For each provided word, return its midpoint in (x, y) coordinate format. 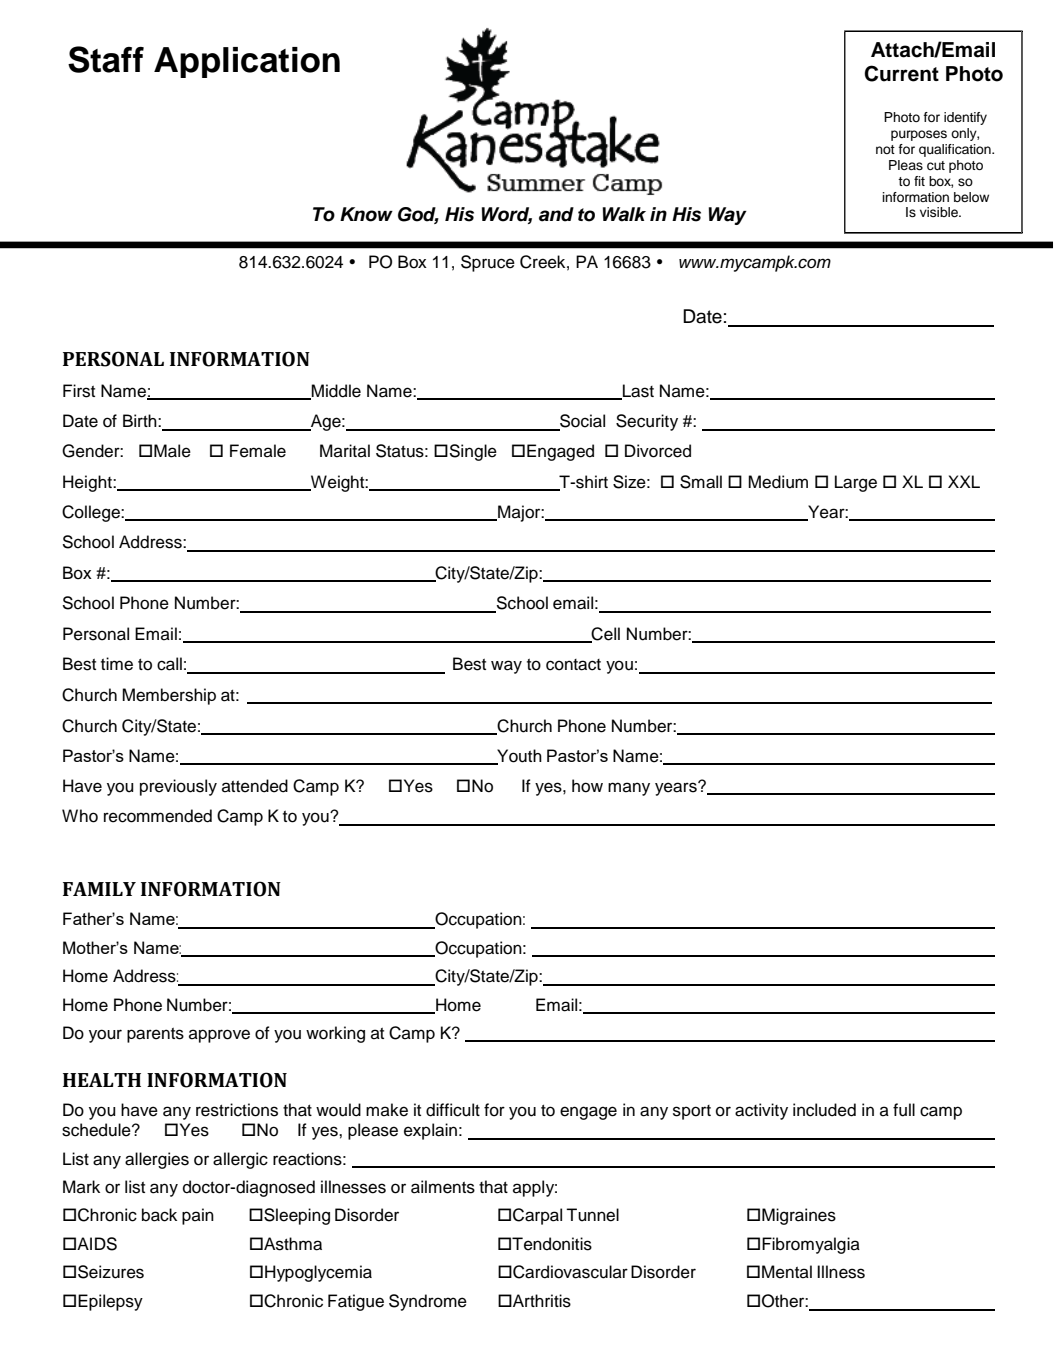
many (629, 789)
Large (856, 483)
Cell (605, 635)
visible (940, 212)
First (79, 391)
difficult (453, 1110)
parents (155, 1035)
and (556, 214)
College (92, 513)
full (904, 1110)
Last (637, 392)
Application (247, 62)
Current (901, 73)
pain (198, 1216)
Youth (518, 756)
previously (178, 787)
